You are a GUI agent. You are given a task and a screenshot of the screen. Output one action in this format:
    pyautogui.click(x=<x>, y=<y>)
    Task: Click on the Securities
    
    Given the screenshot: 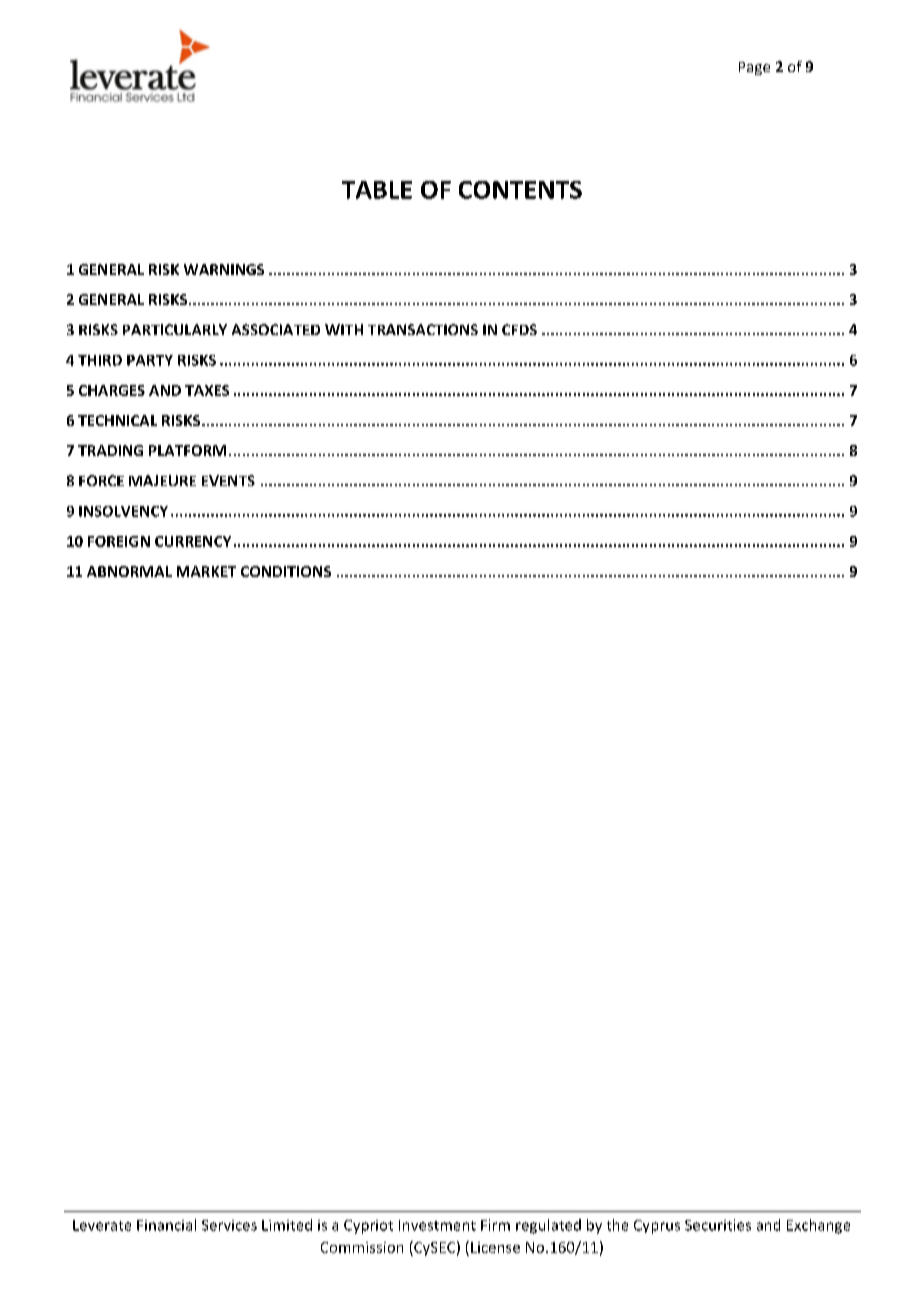 What is the action you would take?
    pyautogui.click(x=718, y=1225)
